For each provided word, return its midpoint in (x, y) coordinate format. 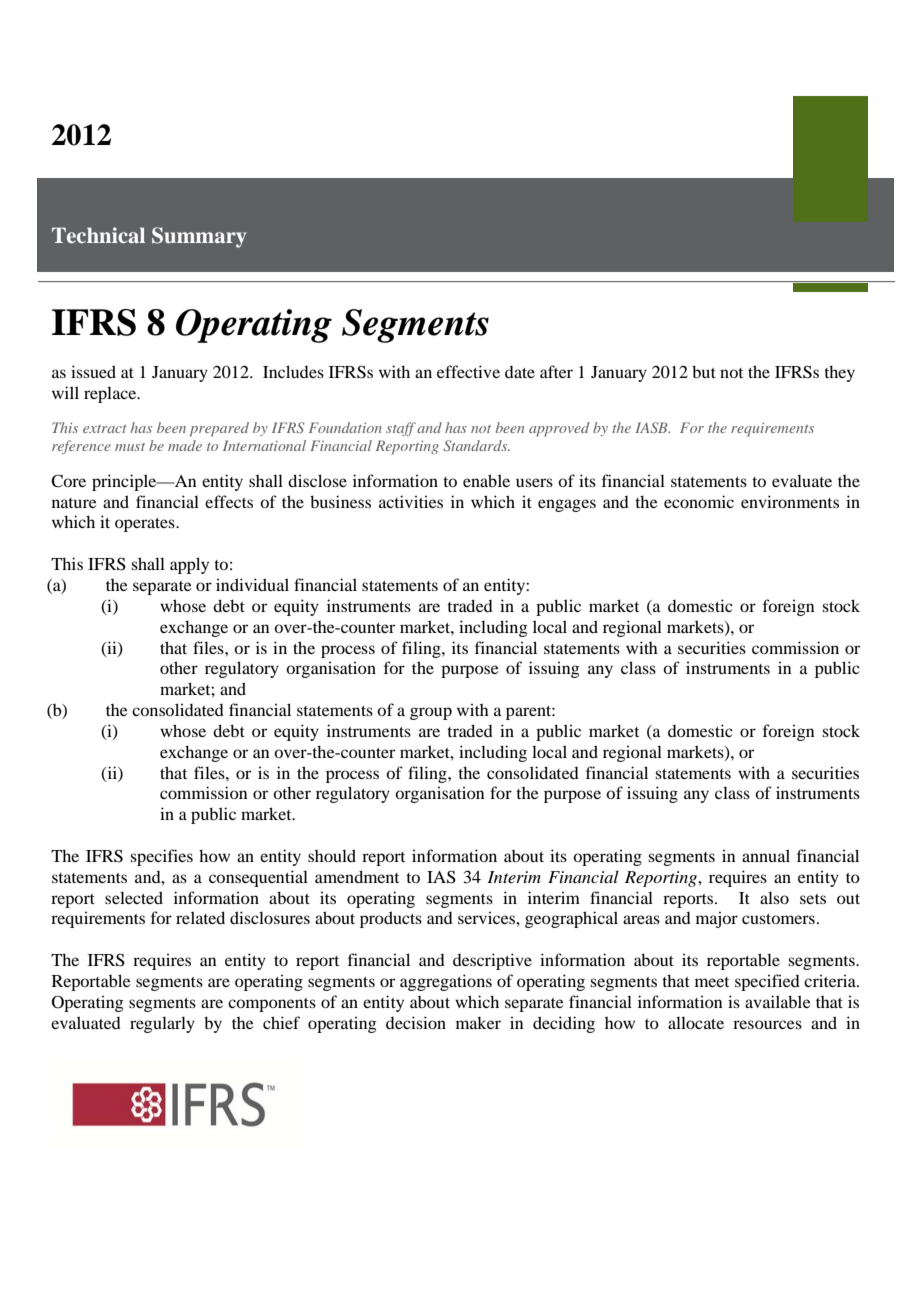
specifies (161, 857)
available (778, 1001)
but (704, 371)
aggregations (446, 982)
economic (699, 501)
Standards (476, 445)
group (431, 713)
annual (766, 855)
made (185, 445)
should (332, 855)
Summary (199, 237)
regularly (162, 1024)
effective (468, 371)
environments (790, 501)
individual (252, 584)
